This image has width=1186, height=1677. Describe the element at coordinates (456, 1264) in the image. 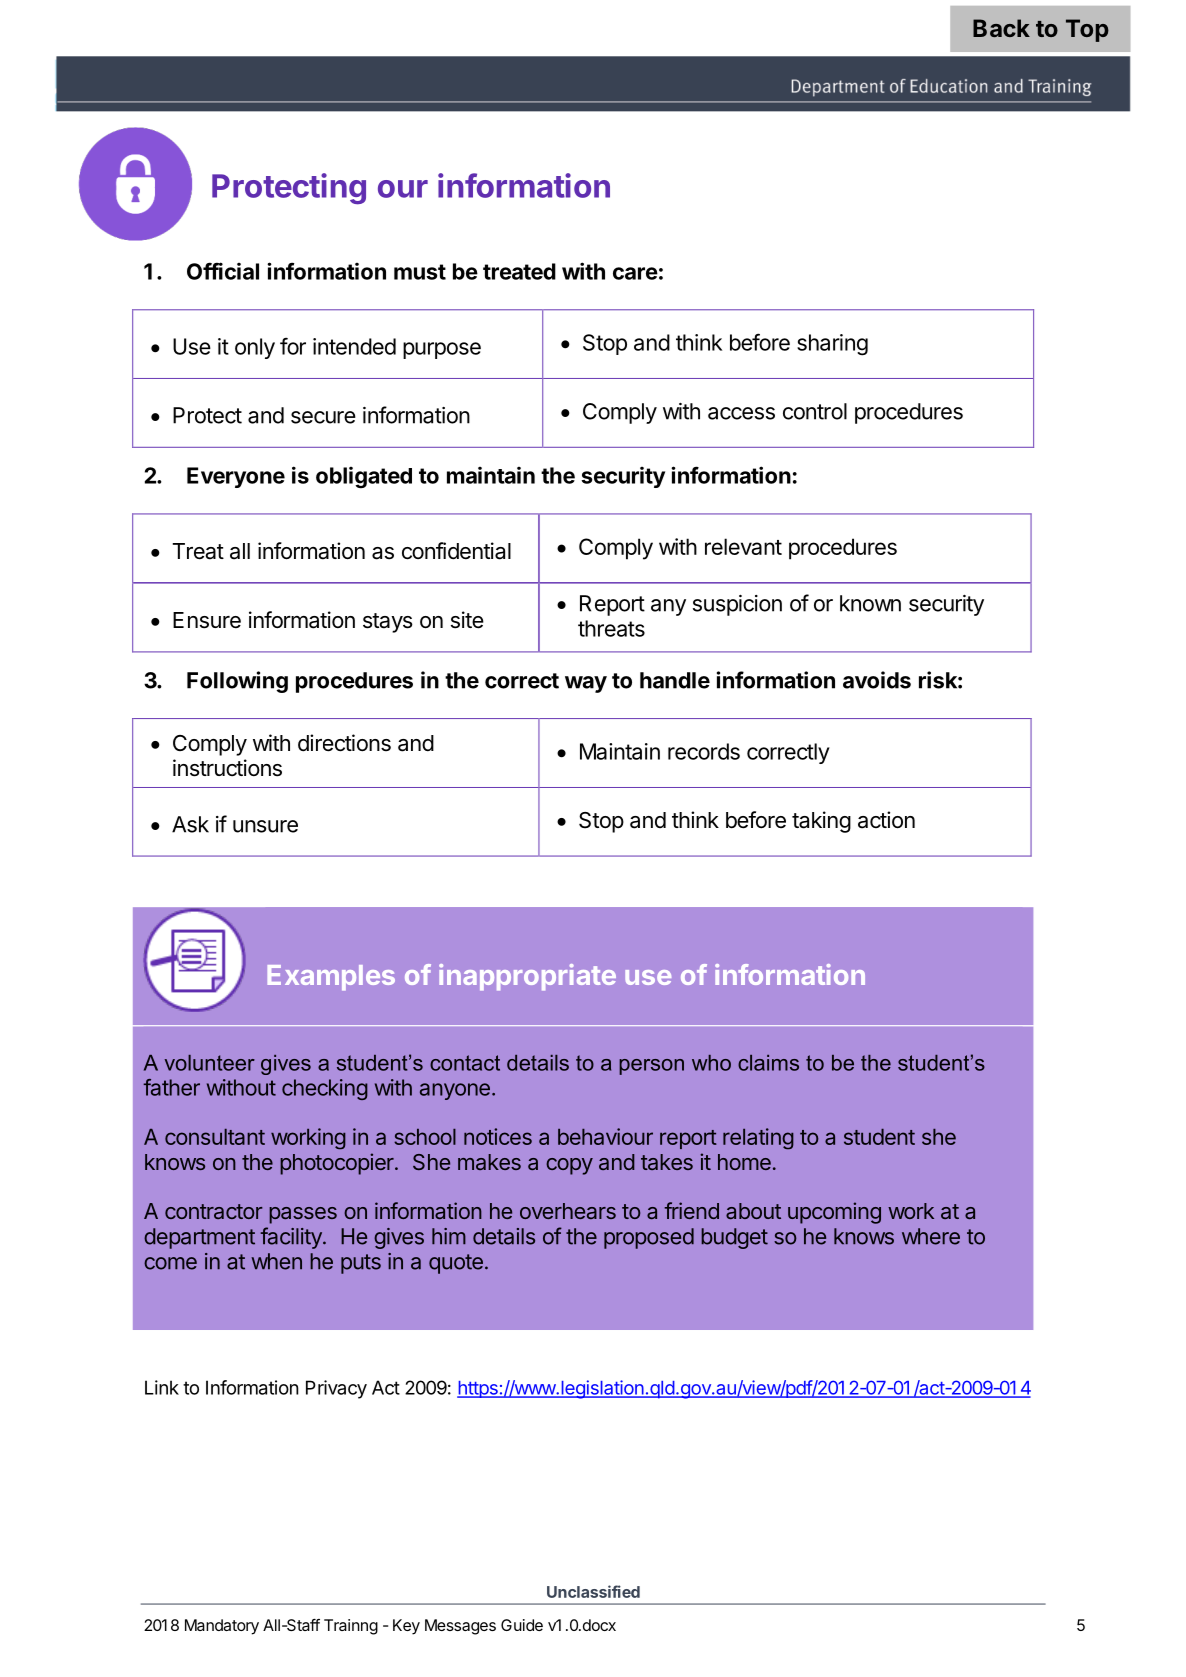

I see `quote` at that location.
